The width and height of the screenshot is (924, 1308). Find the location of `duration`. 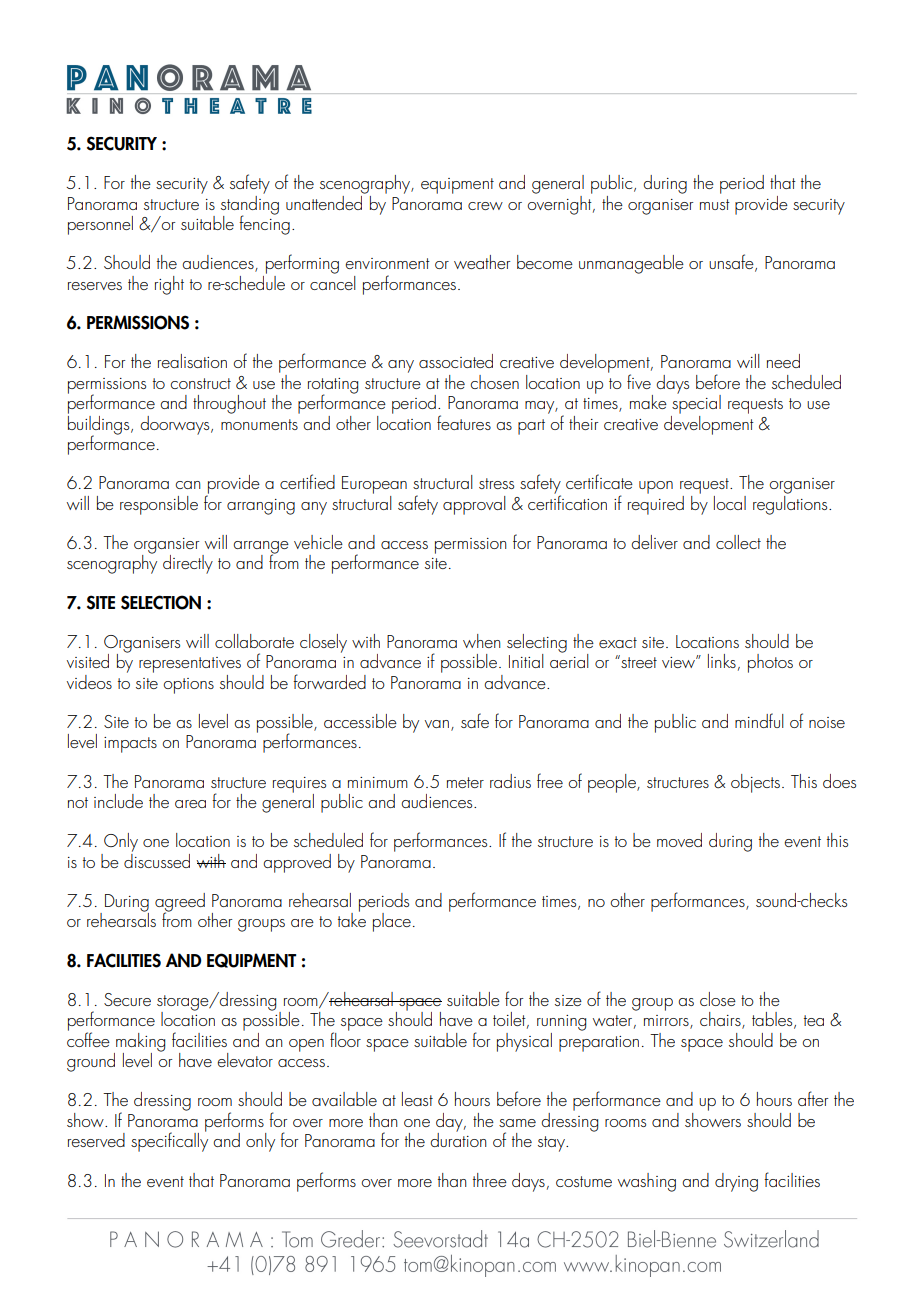

duration is located at coordinates (458, 1139).
